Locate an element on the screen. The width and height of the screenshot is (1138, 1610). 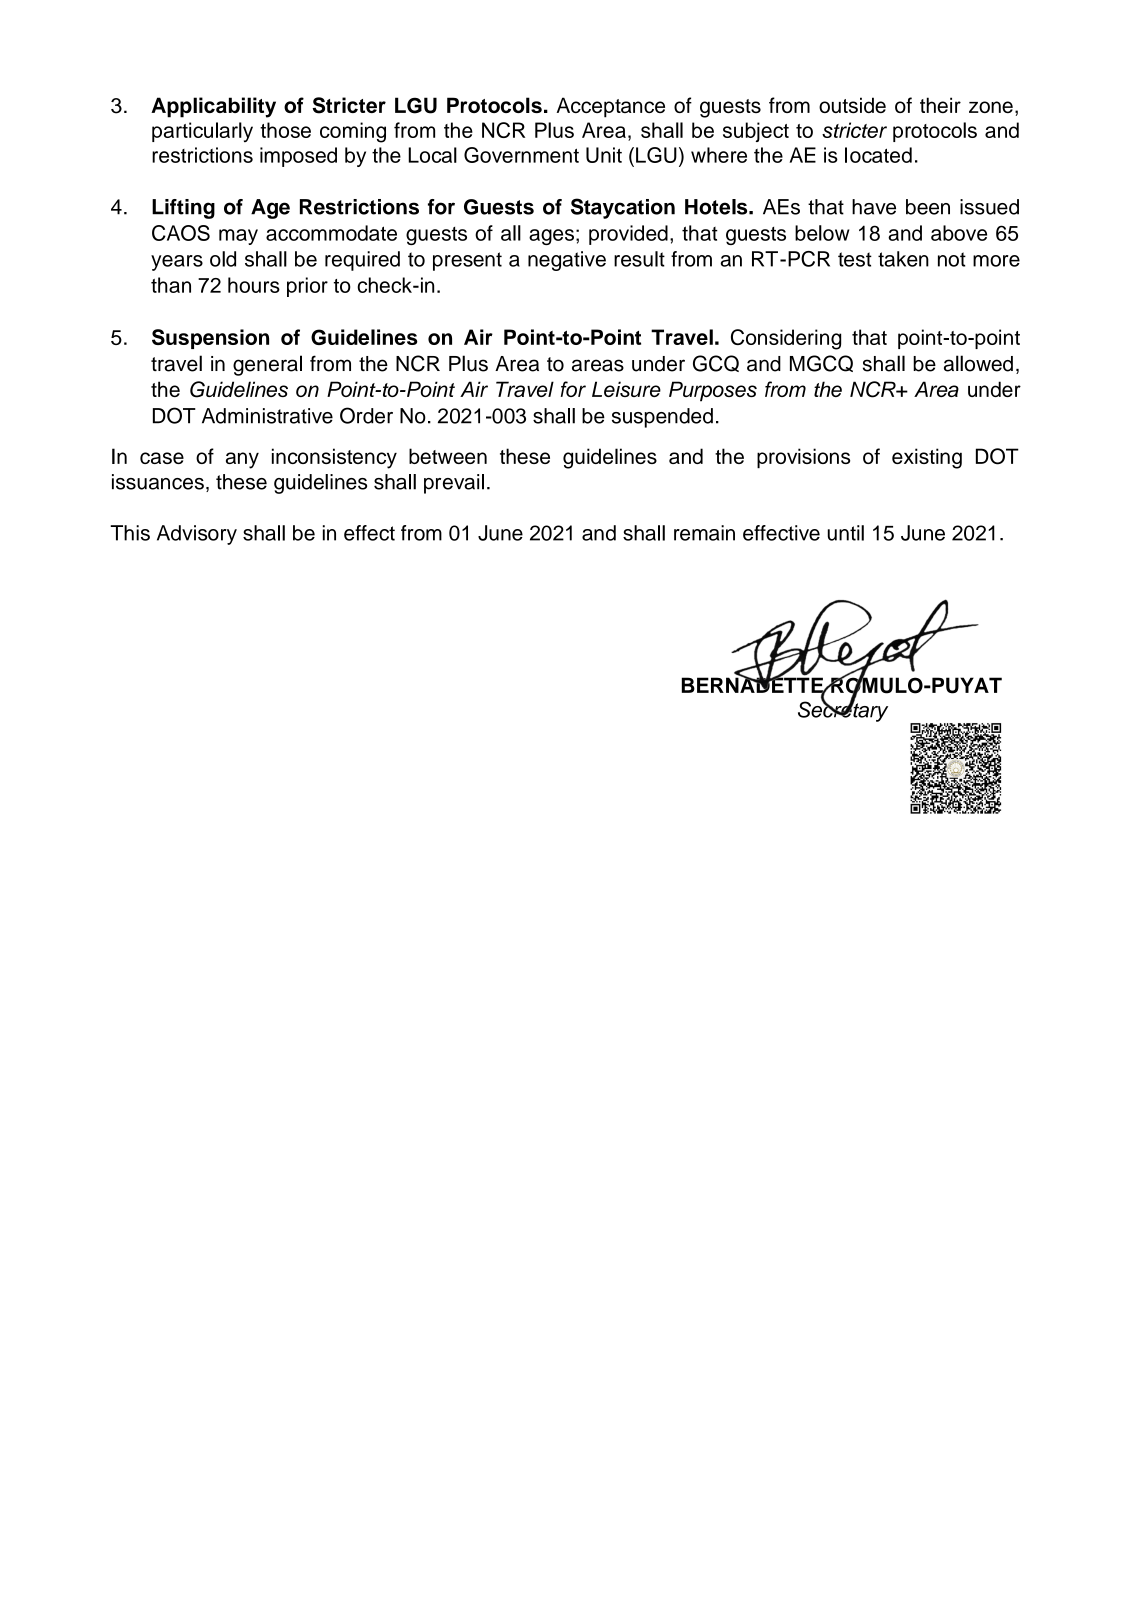
Acceptance is located at coordinates (611, 107).
